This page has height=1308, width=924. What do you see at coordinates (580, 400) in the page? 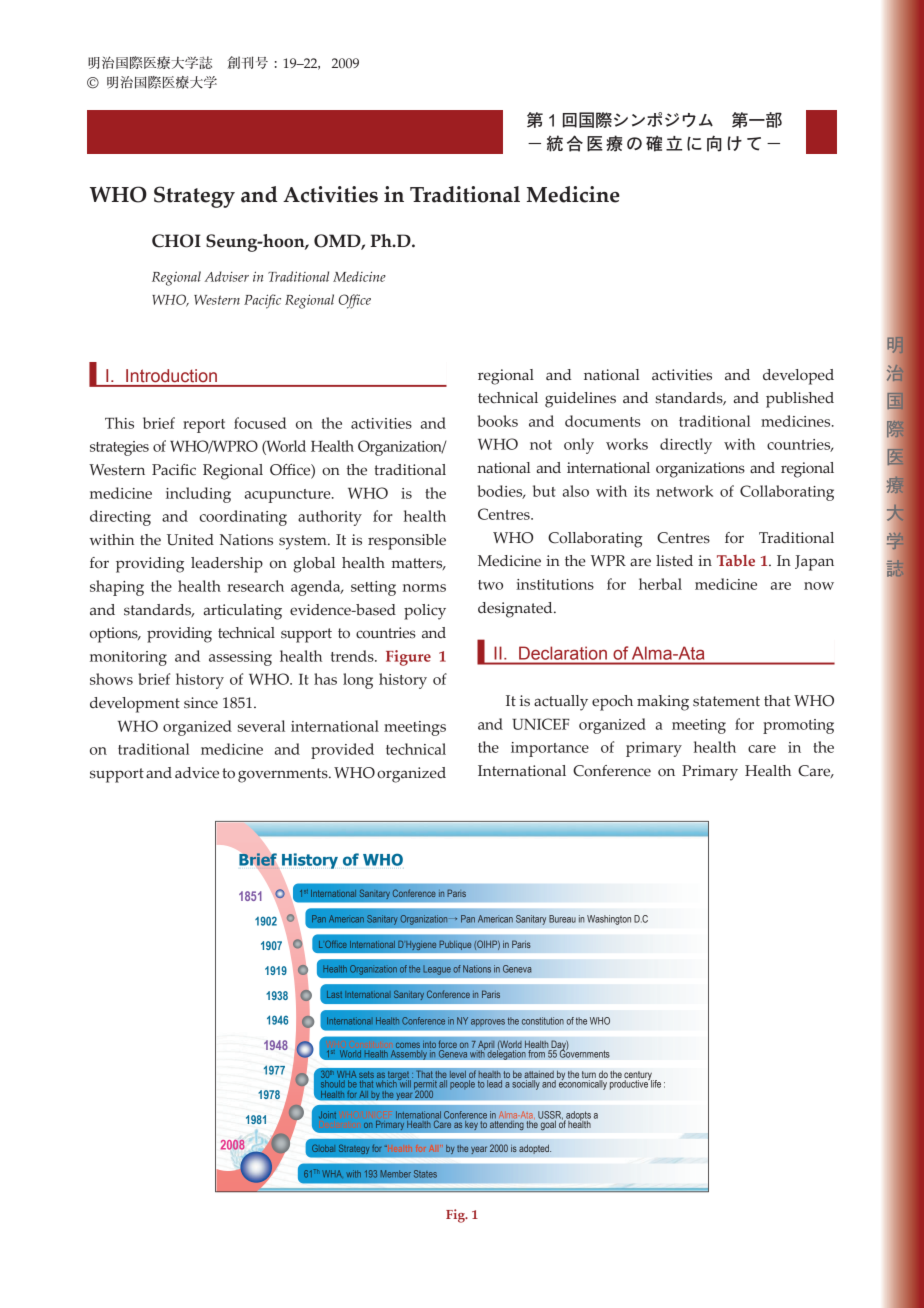
I see `guidelines` at bounding box center [580, 400].
